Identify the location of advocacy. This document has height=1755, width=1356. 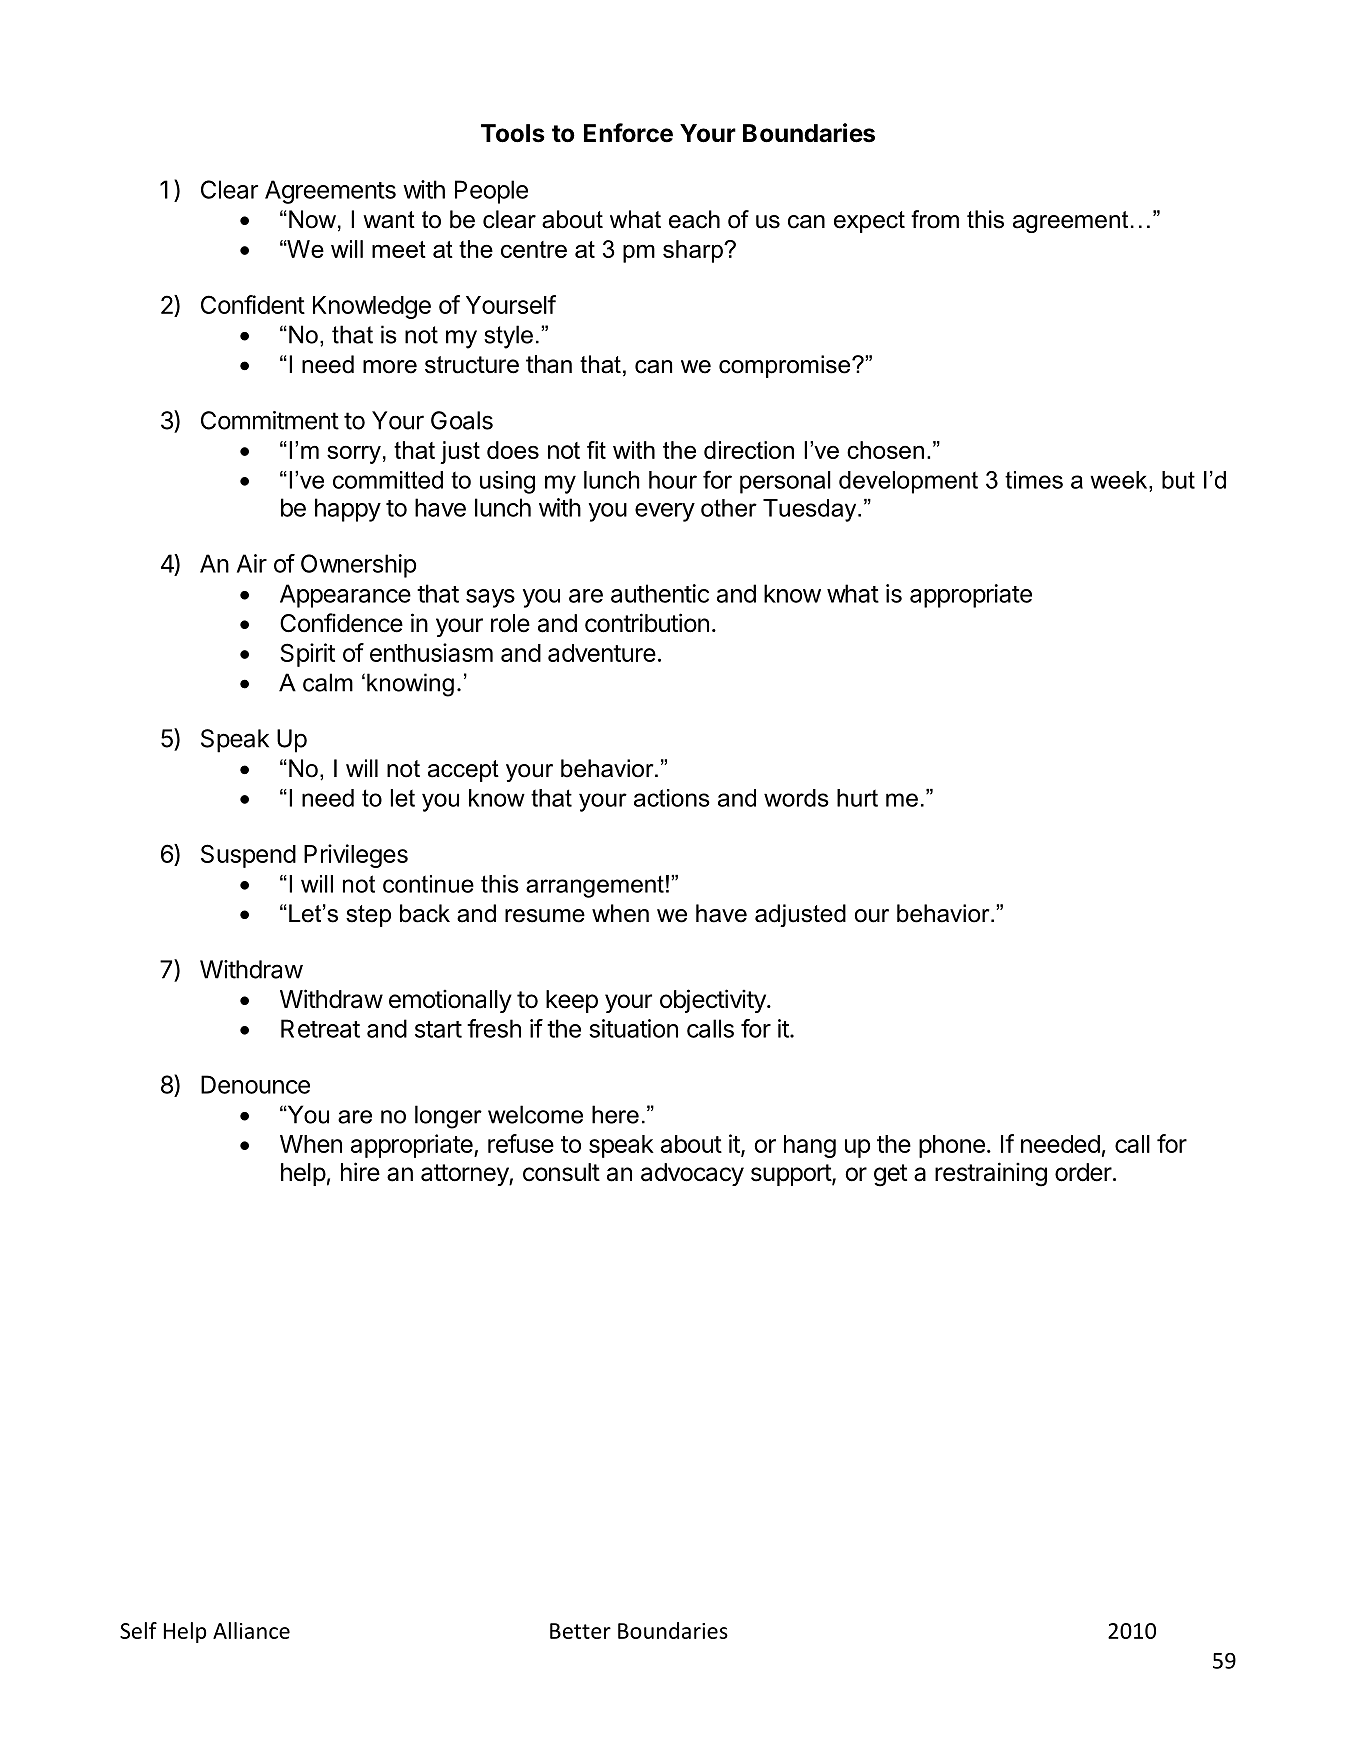
(692, 1174).
